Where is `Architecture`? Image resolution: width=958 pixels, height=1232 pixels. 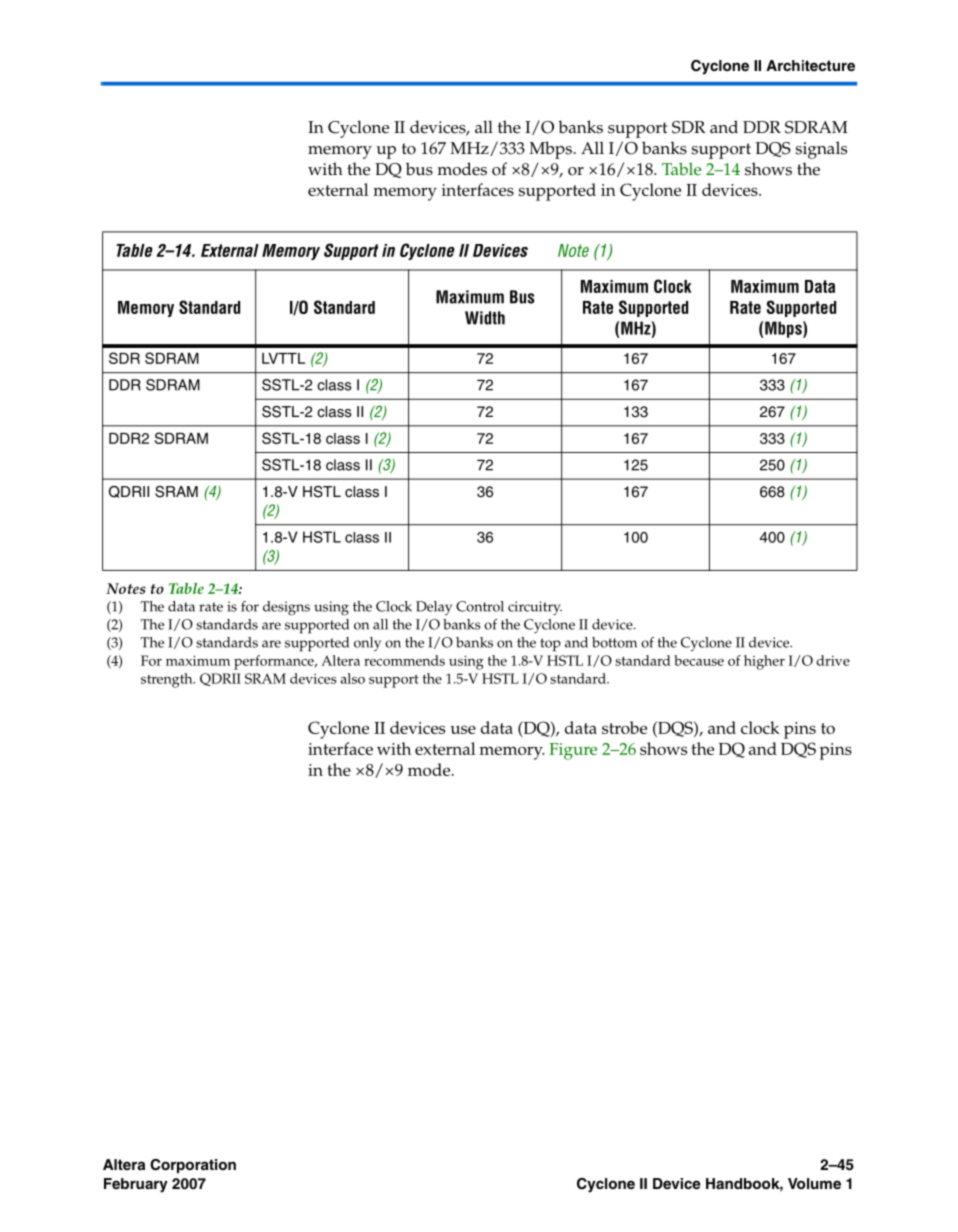
Architecture is located at coordinates (810, 65).
